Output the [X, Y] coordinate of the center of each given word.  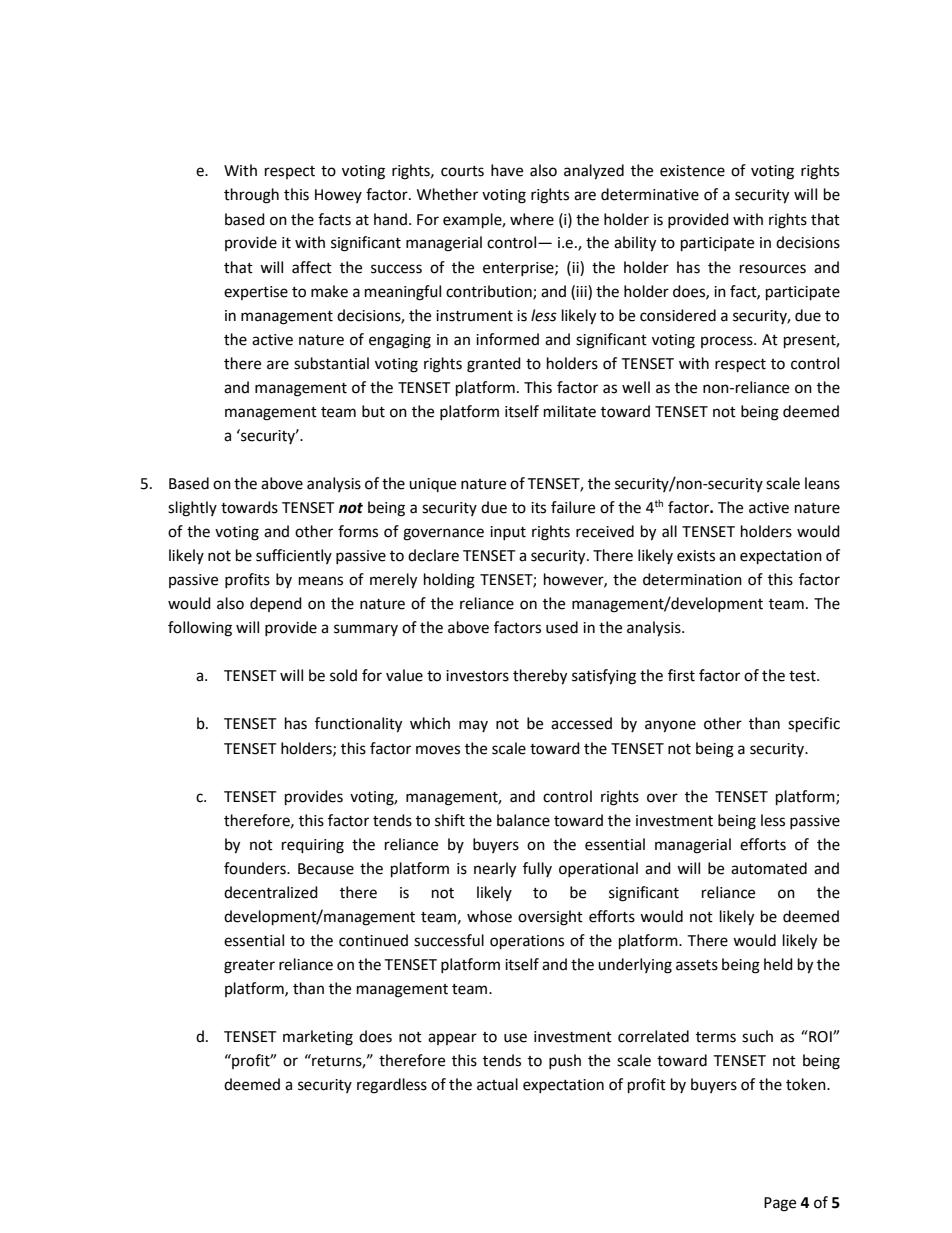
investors [477, 676]
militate [570, 411]
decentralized [271, 892]
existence [692, 171]
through [251, 196]
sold [343, 675]
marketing [318, 1038]
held [778, 964]
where [532, 219]
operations [527, 942]
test [803, 676]
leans [822, 483]
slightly [192, 509]
